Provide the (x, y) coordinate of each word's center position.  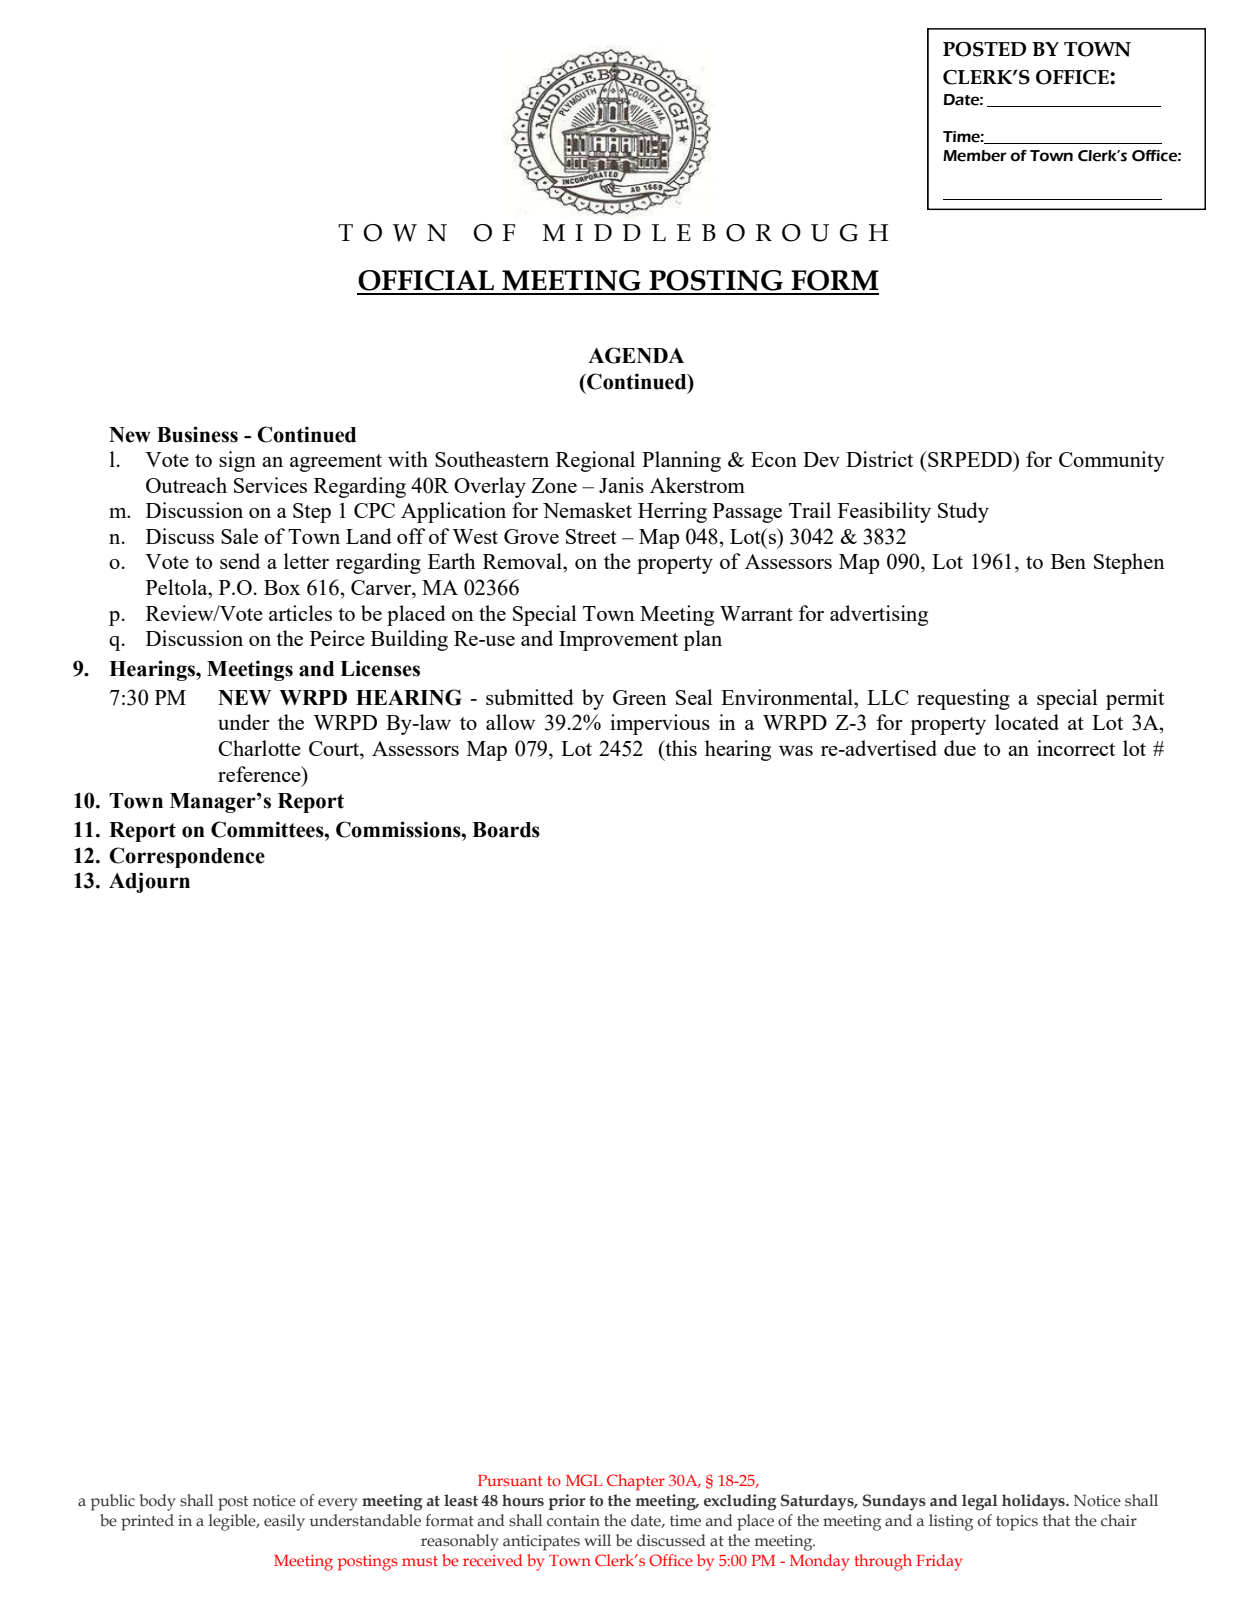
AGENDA (636, 355)
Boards (506, 830)
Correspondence (187, 857)
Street (591, 536)
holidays (1034, 1502)
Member (975, 156)
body (158, 1502)
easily (284, 1522)
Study (963, 512)
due (960, 748)
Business (197, 434)
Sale (239, 536)
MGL (584, 1480)
